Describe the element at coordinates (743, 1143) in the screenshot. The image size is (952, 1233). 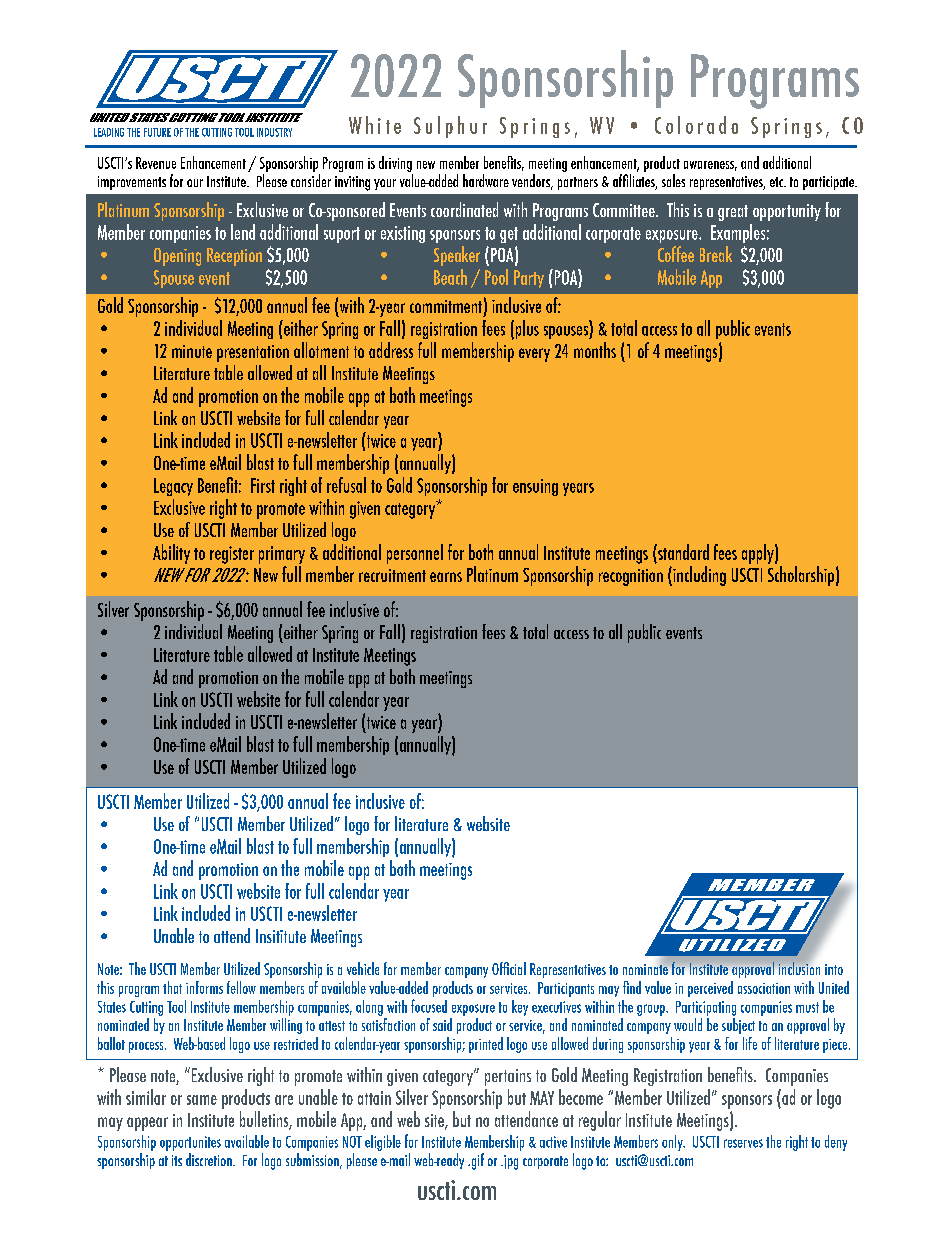
I see `reserves` at that location.
